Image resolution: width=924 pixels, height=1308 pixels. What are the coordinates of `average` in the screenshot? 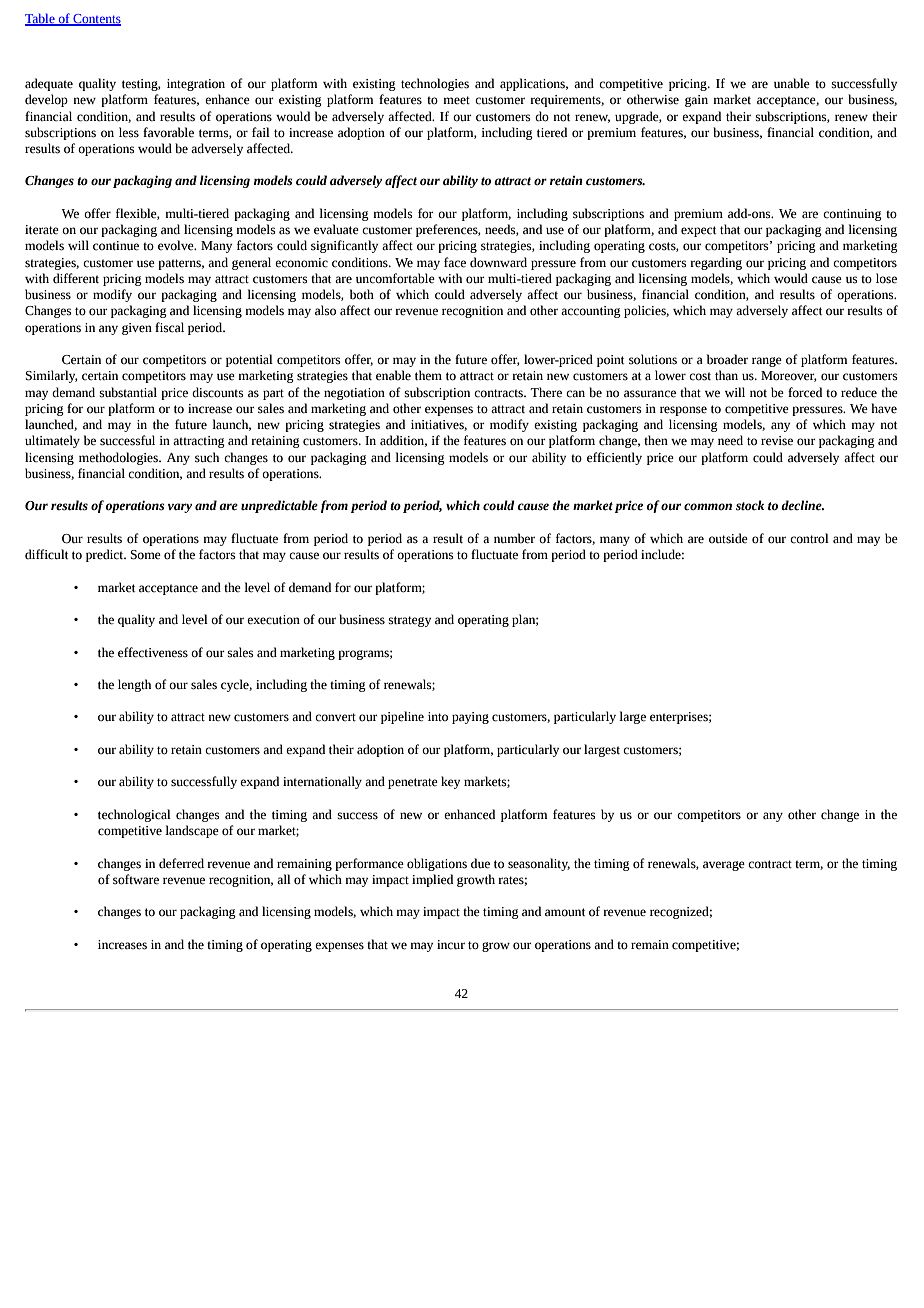 It's located at (724, 866).
